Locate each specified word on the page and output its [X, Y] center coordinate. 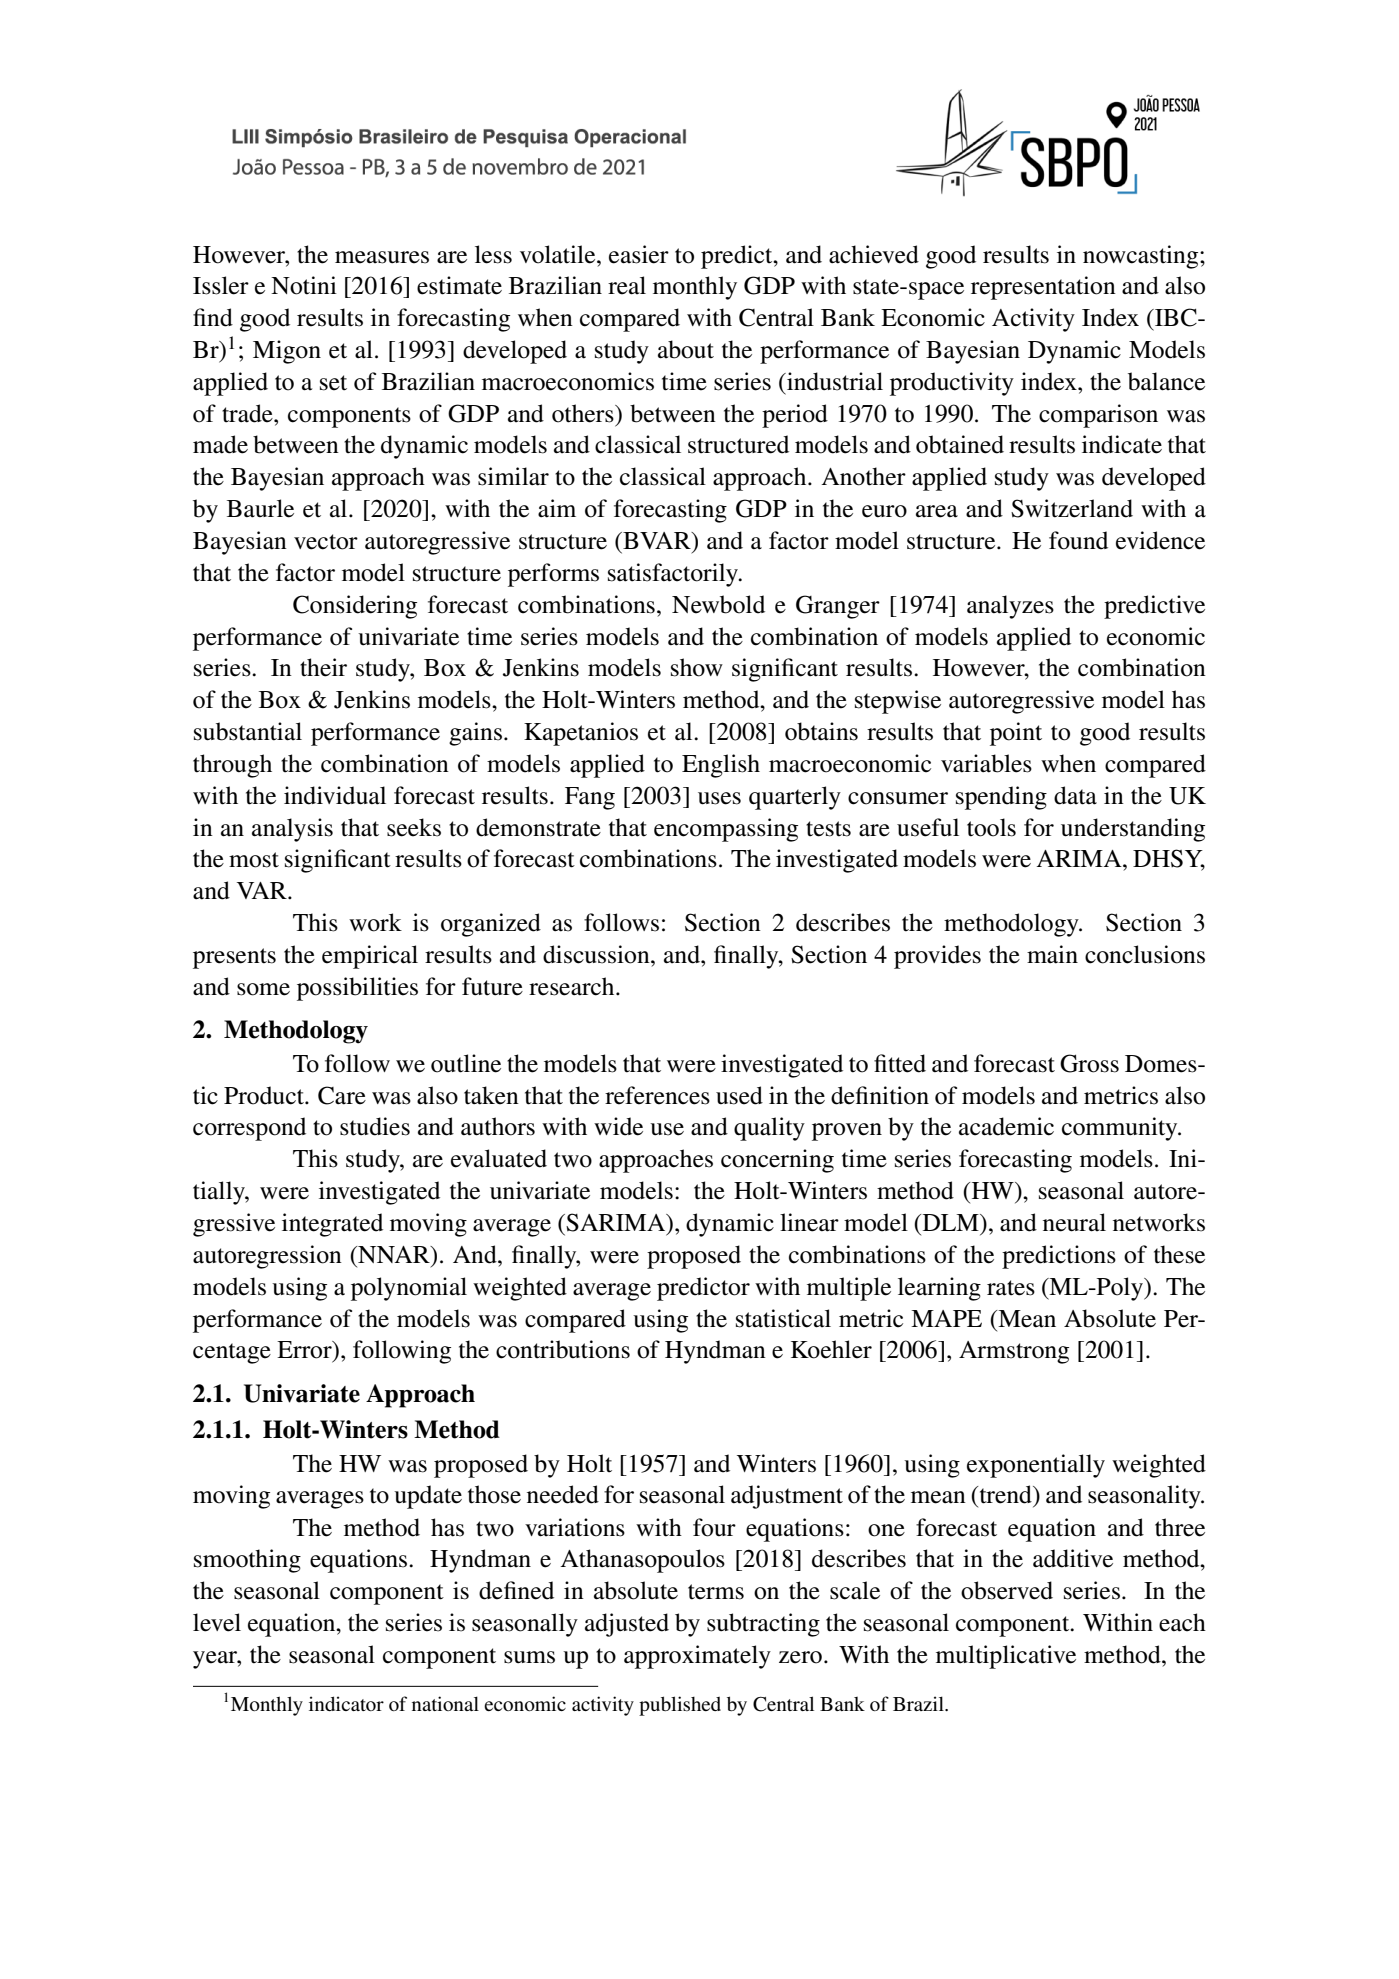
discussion [597, 954]
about [686, 349]
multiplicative [1006, 1657]
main [1052, 954]
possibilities [357, 989]
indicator [346, 1703]
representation [1043, 288]
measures [382, 257]
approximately [697, 1657]
